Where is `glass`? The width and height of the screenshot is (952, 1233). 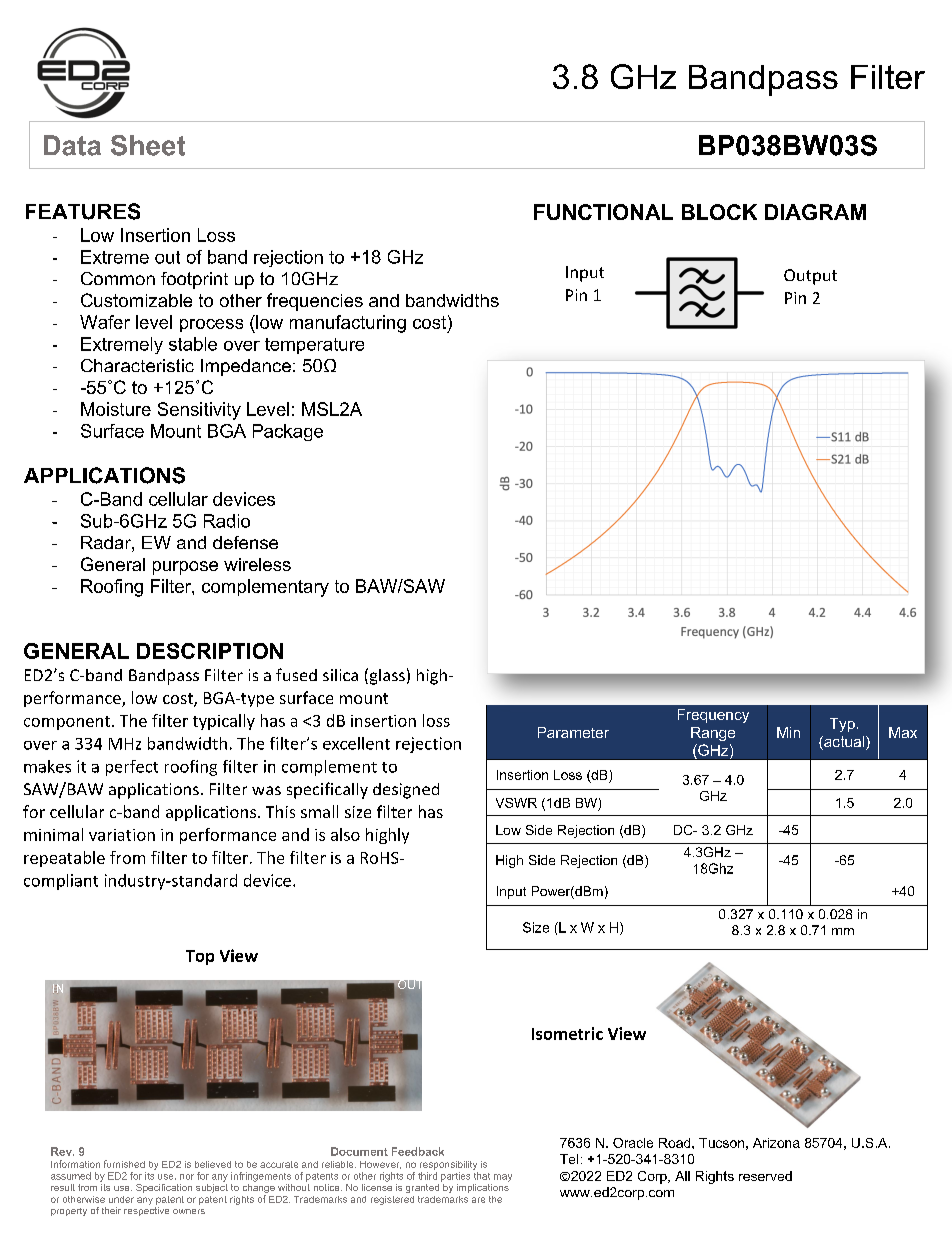 glass is located at coordinates (386, 676).
